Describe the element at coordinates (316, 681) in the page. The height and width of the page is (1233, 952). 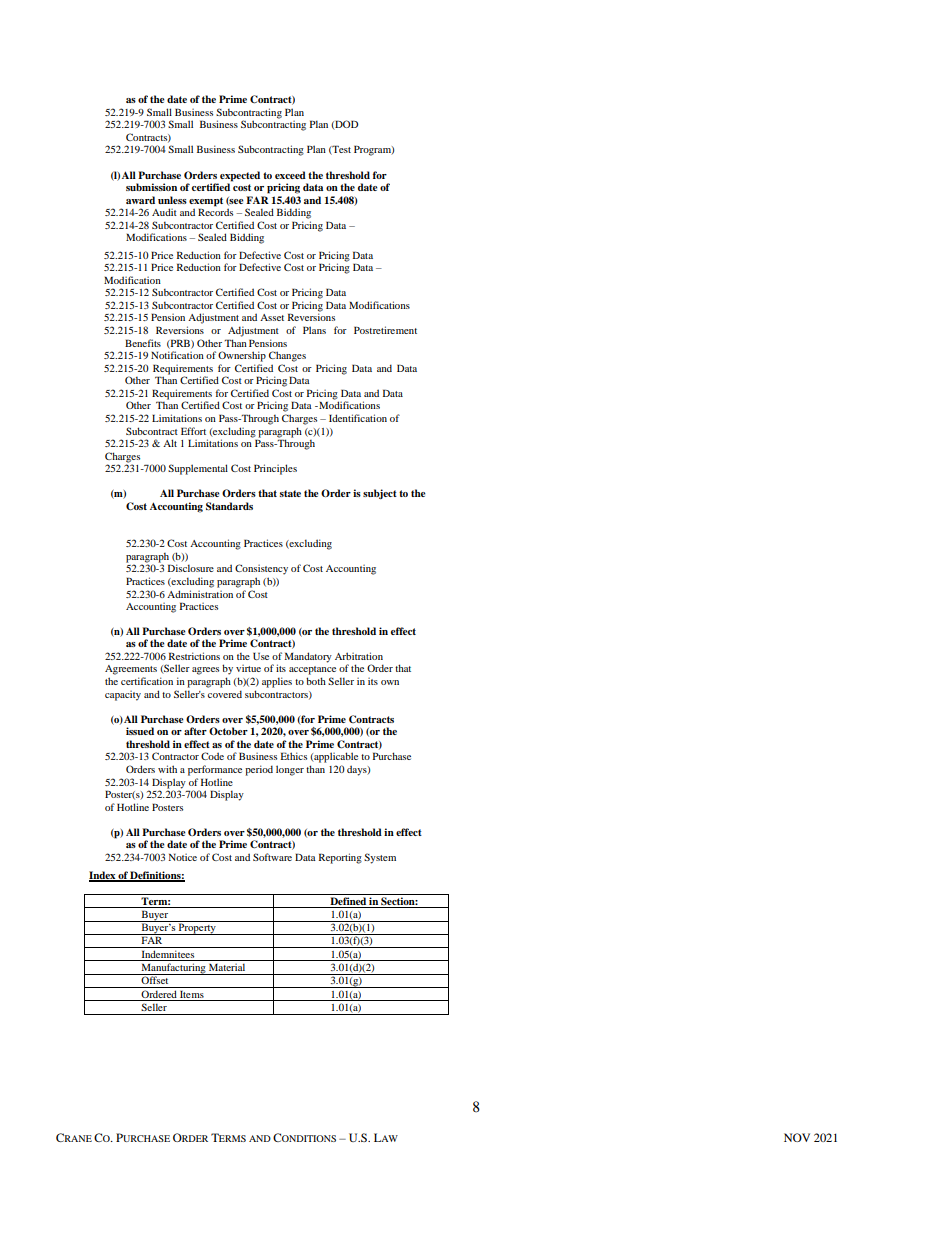
I see `both` at that location.
